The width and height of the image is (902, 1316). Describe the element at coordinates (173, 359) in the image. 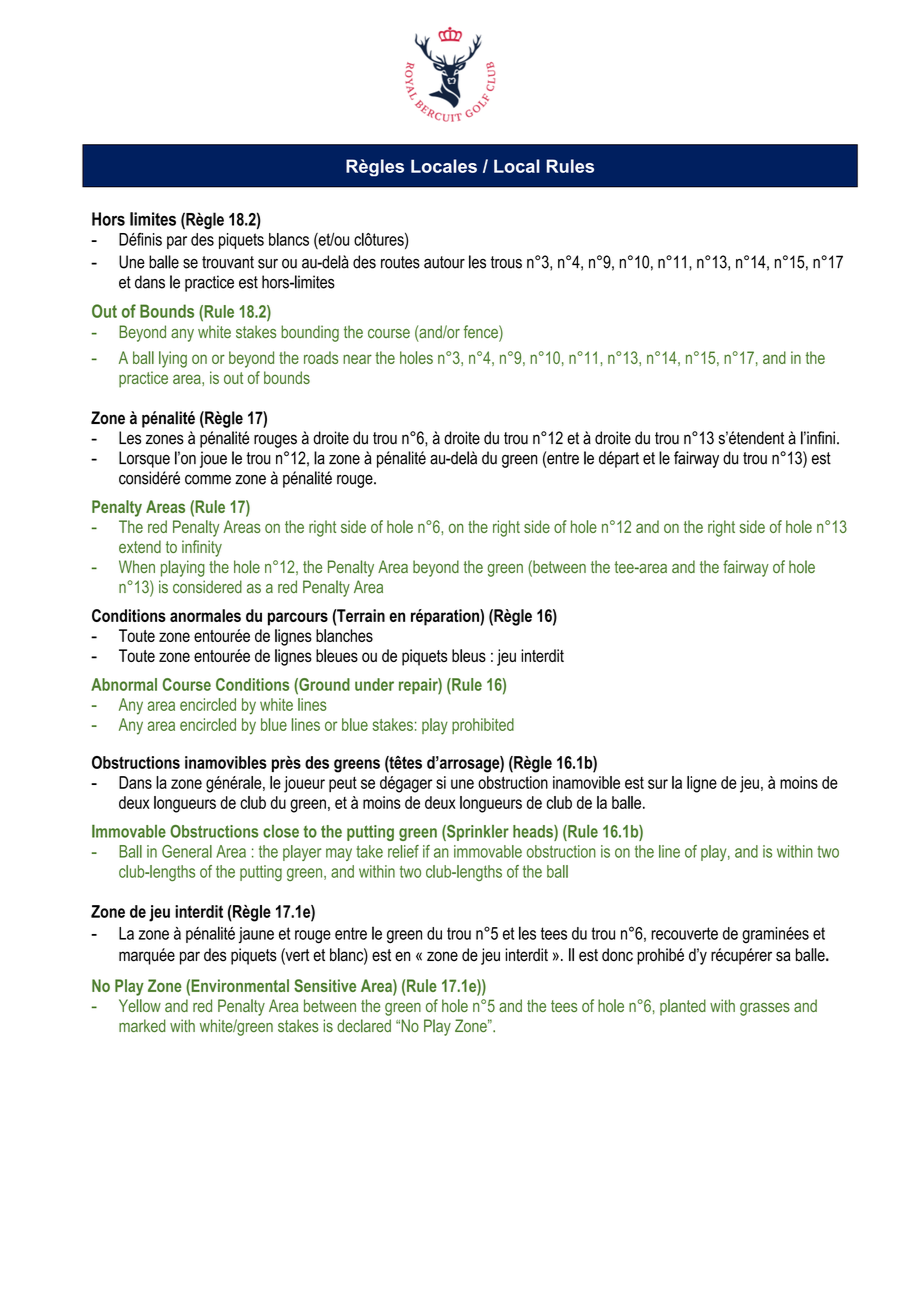

I see `lying` at that location.
